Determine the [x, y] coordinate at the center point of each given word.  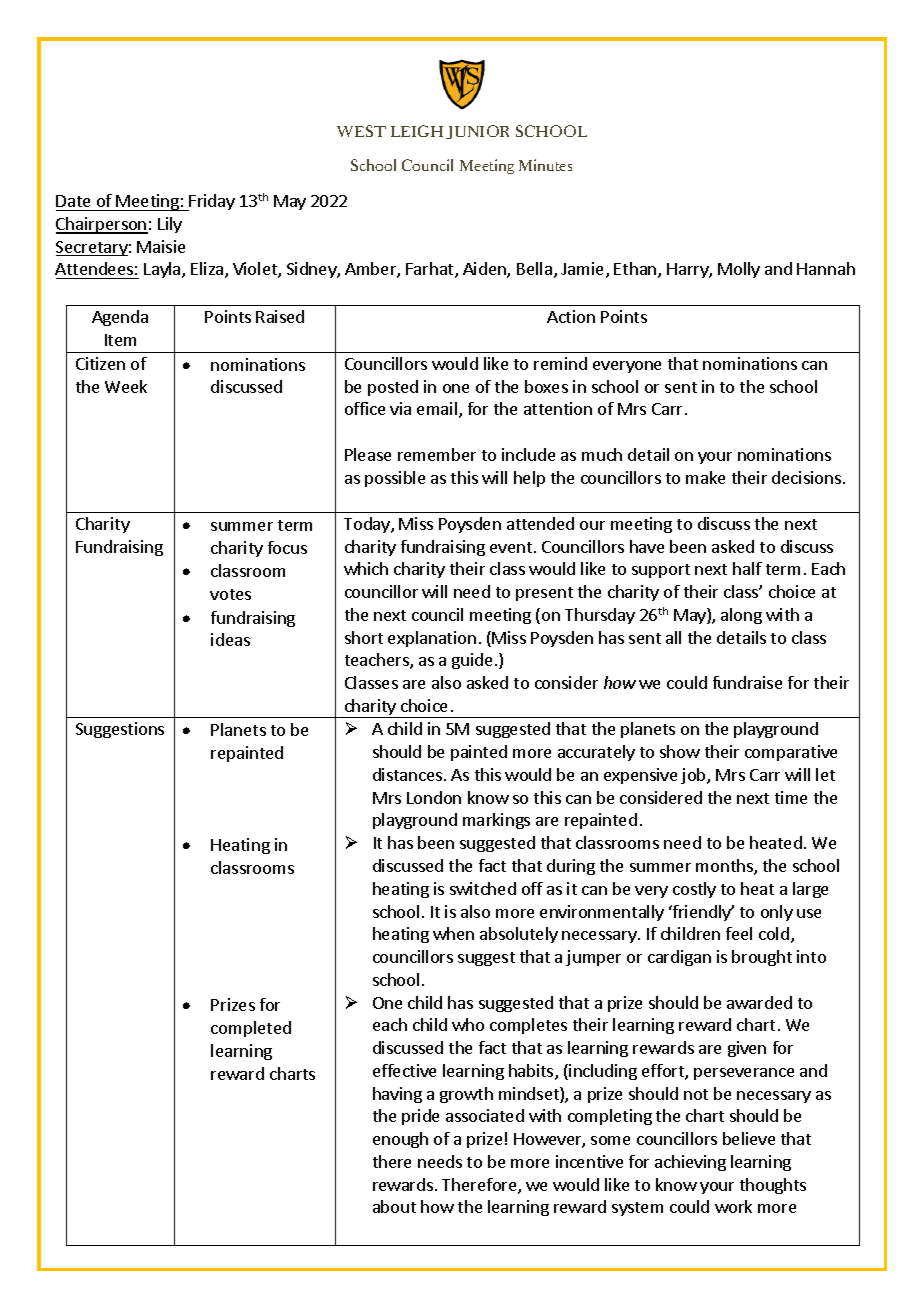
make [705, 477]
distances [409, 774]
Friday [211, 202]
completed [251, 1029]
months [725, 867]
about [394, 1206]
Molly [739, 270]
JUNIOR [477, 132]
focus [287, 547]
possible [395, 479]
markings [496, 821]
